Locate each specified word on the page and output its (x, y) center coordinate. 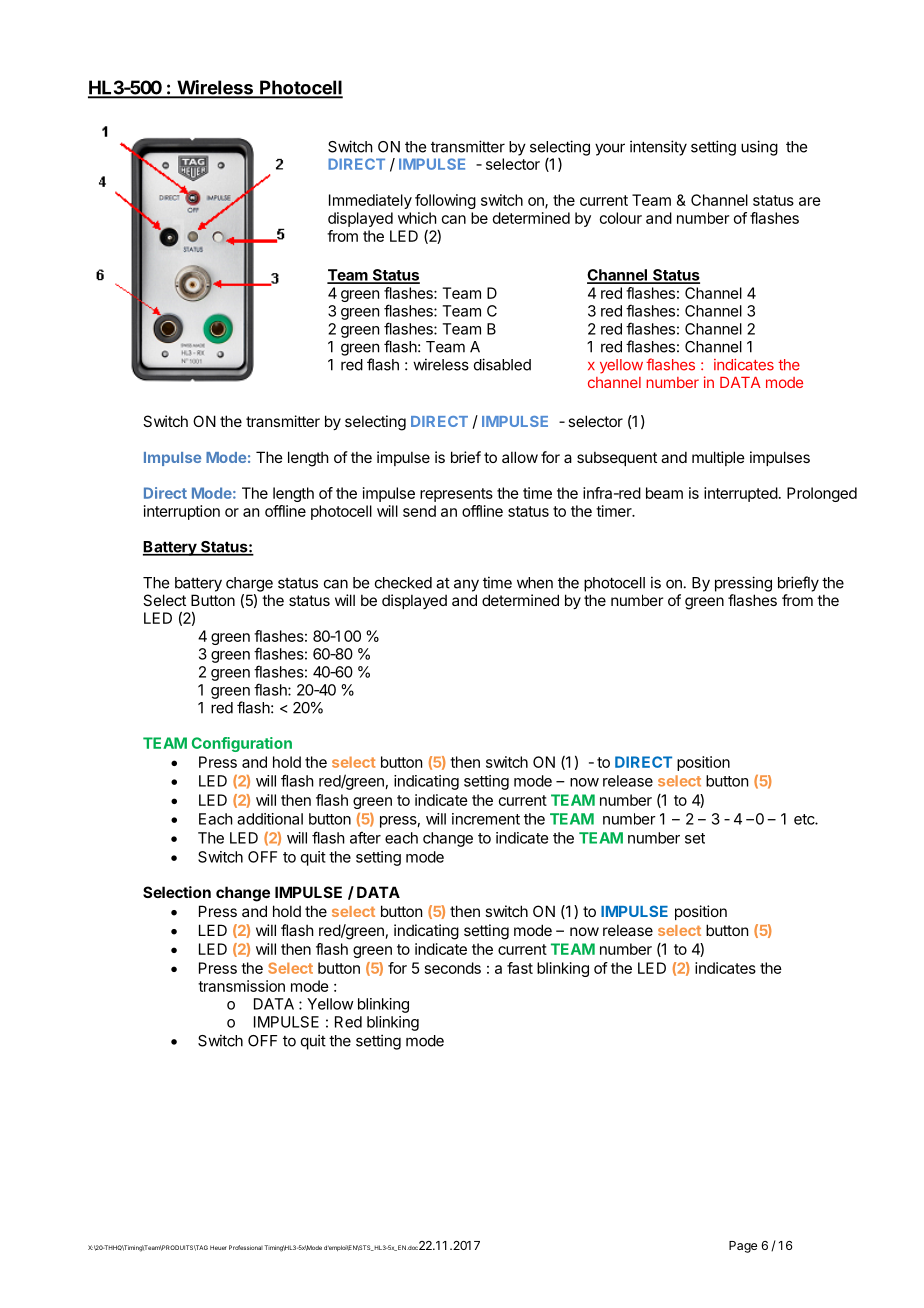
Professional (246, 1247)
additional (270, 819)
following (445, 201)
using (759, 148)
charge (249, 584)
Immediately (370, 201)
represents (456, 495)
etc (805, 819)
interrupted (741, 494)
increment (486, 819)
